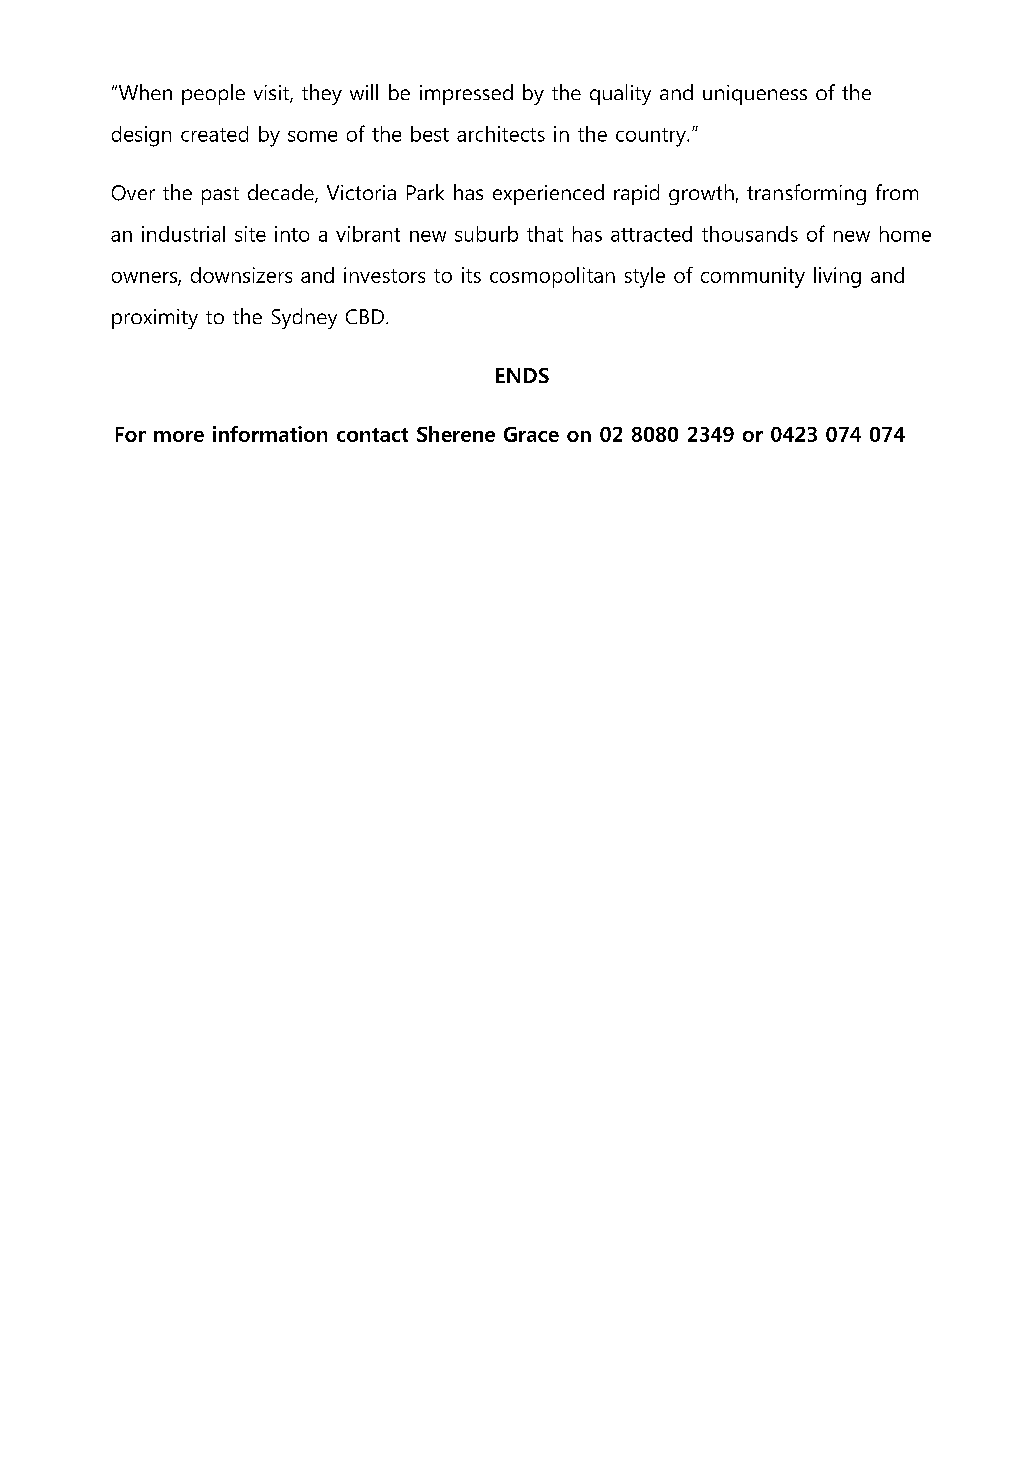 This screenshot has width=1031, height=1458. What do you see at coordinates (545, 234) in the screenshot?
I see `that` at bounding box center [545, 234].
